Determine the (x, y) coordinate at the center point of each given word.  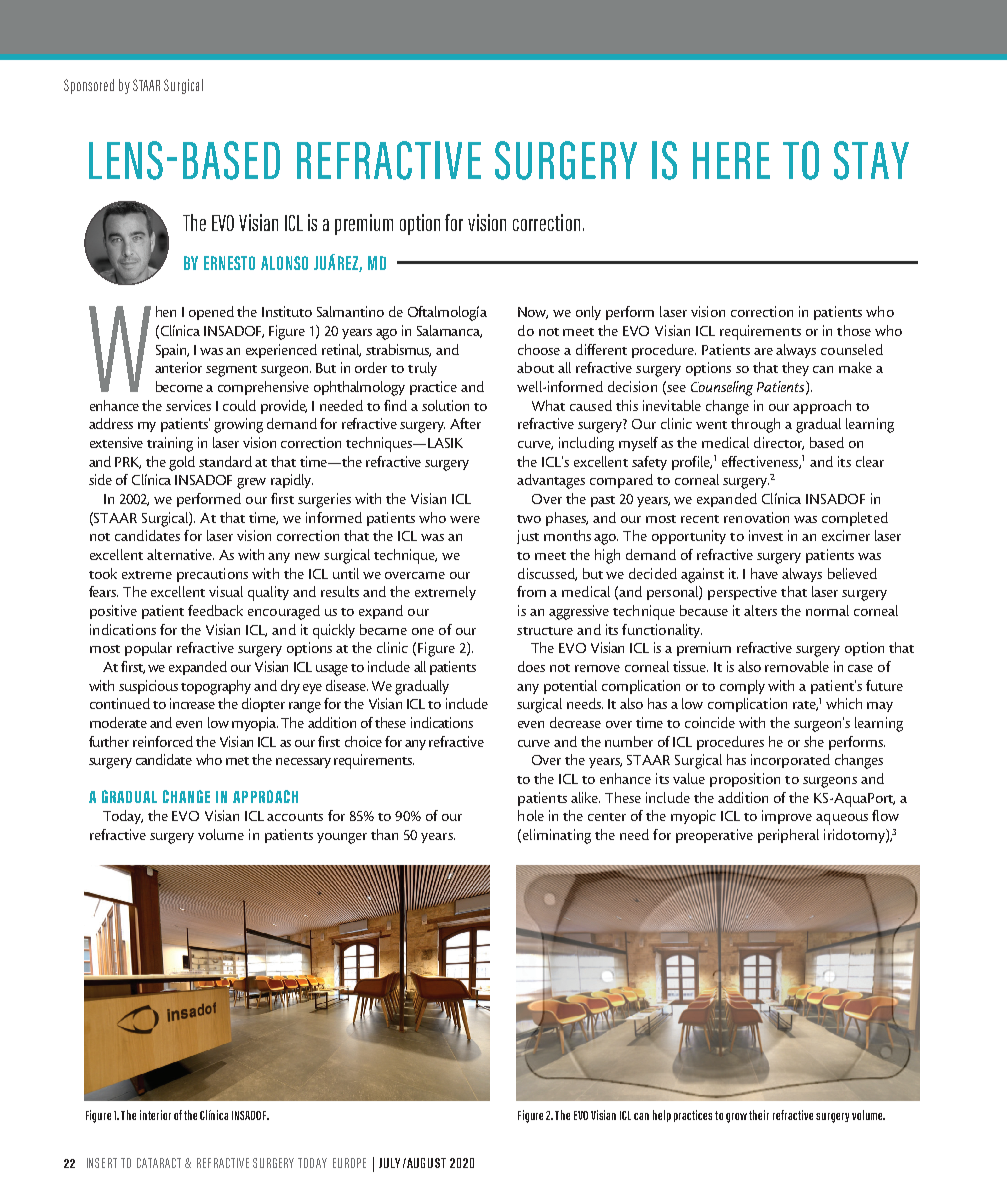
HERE (731, 160)
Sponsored (89, 86)
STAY (871, 160)
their (759, 1115)
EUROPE (349, 1163)
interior (155, 1115)
